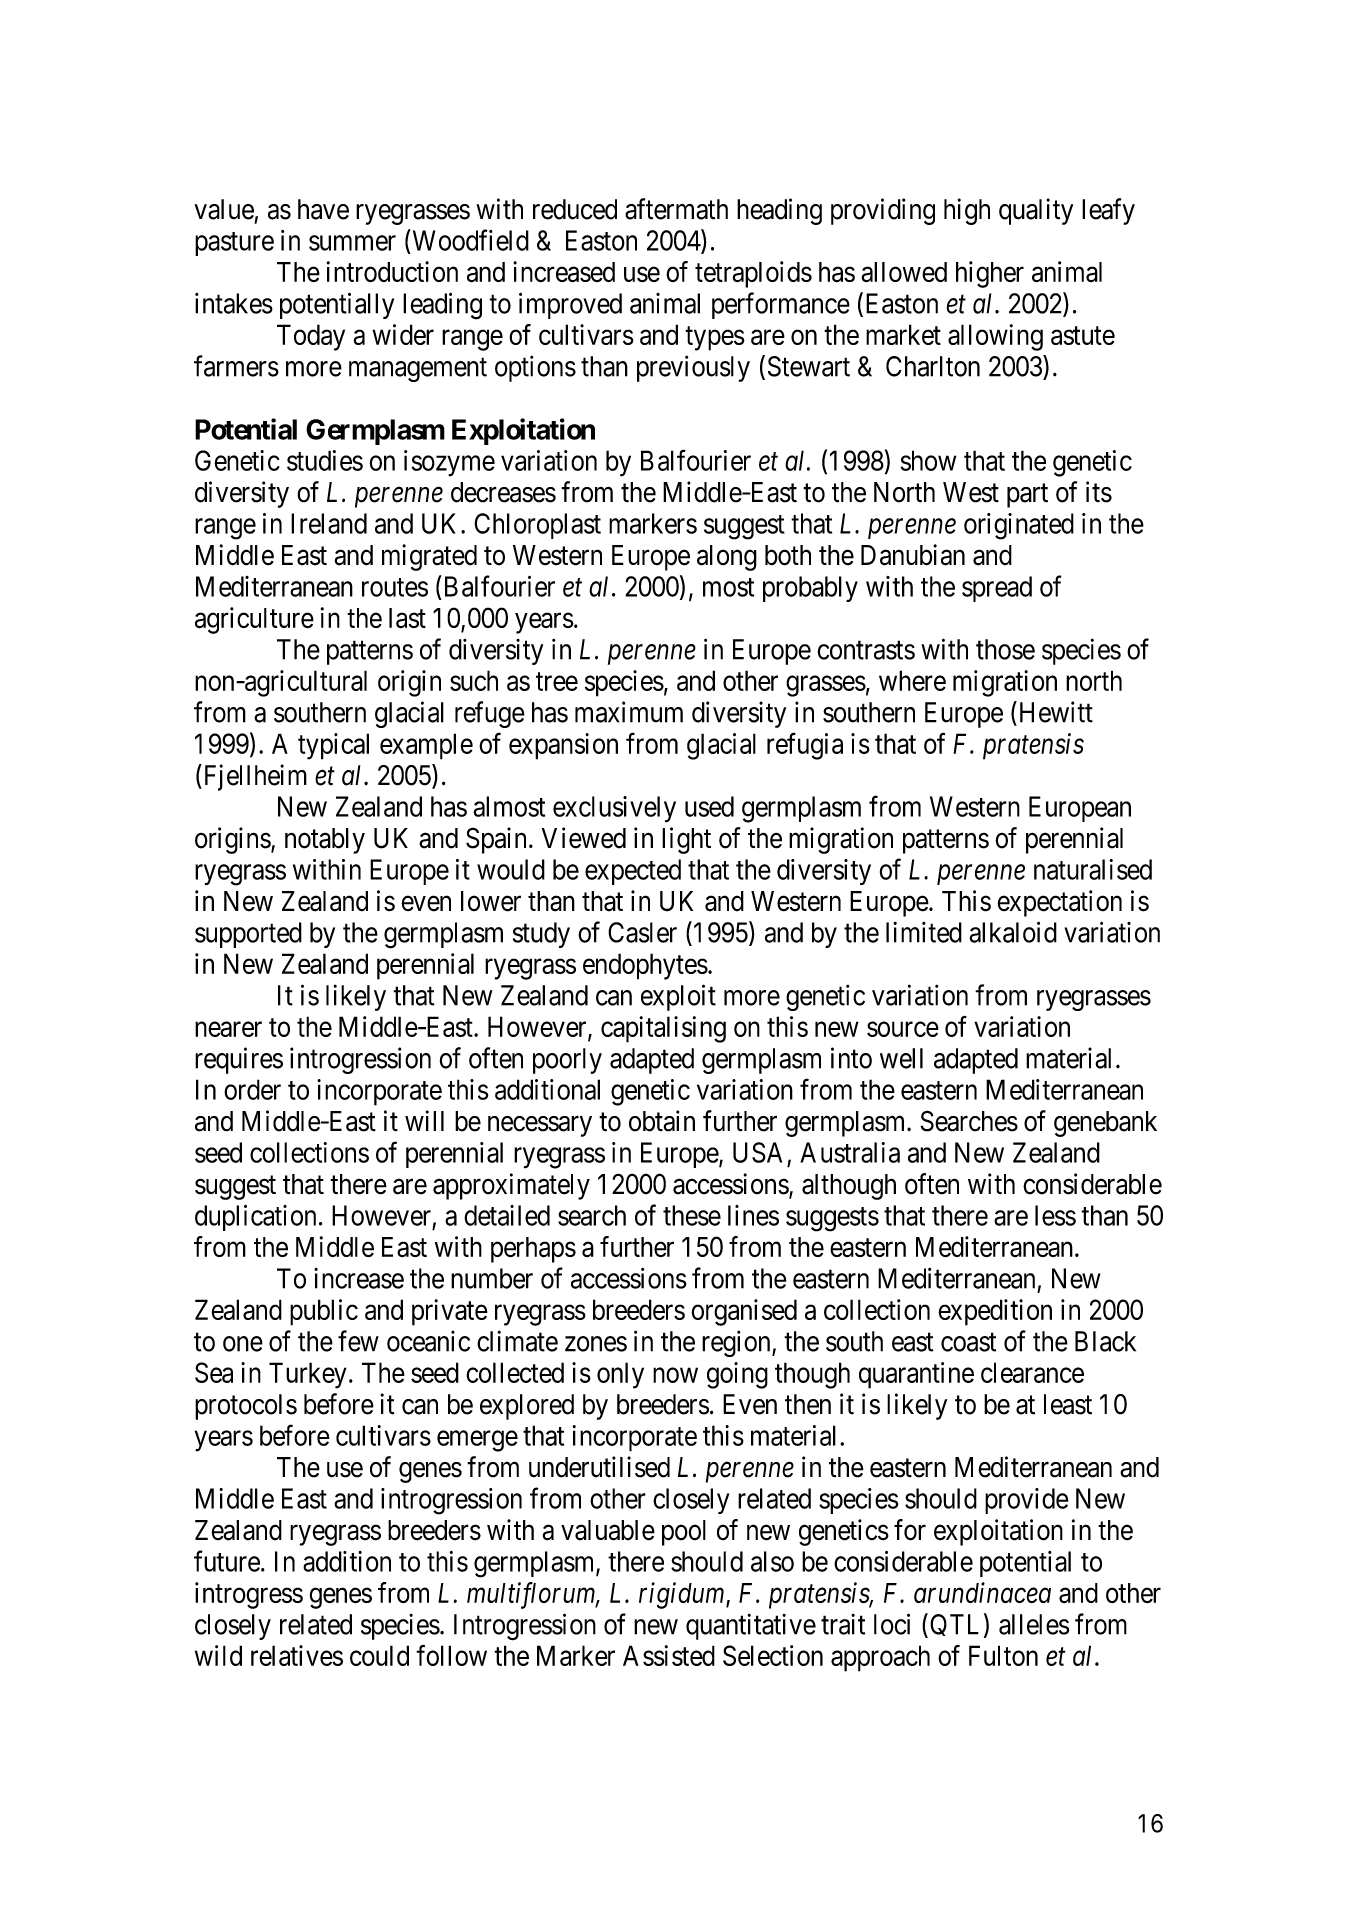 Image resolution: width=1356 pixels, height=1919 pixels. I want to click on maximum, so click(629, 712).
